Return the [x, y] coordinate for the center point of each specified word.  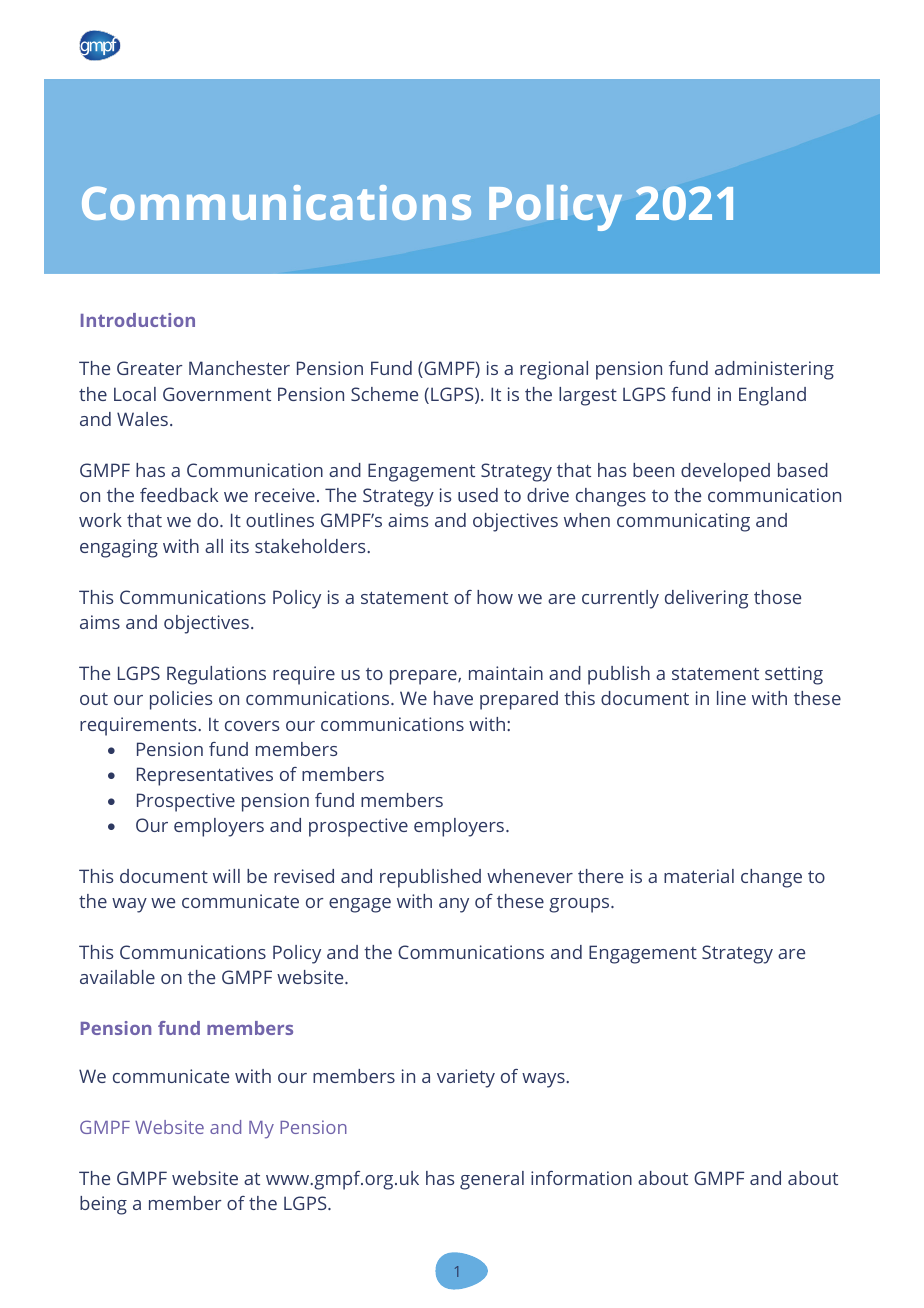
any [454, 905]
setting [794, 675]
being [103, 1205]
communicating [683, 522]
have [453, 698]
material [699, 876]
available [117, 977]
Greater [150, 368]
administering [774, 370]
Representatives [205, 776]
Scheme [384, 394]
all [214, 546]
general [492, 1180]
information [581, 1178]
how [495, 597]
